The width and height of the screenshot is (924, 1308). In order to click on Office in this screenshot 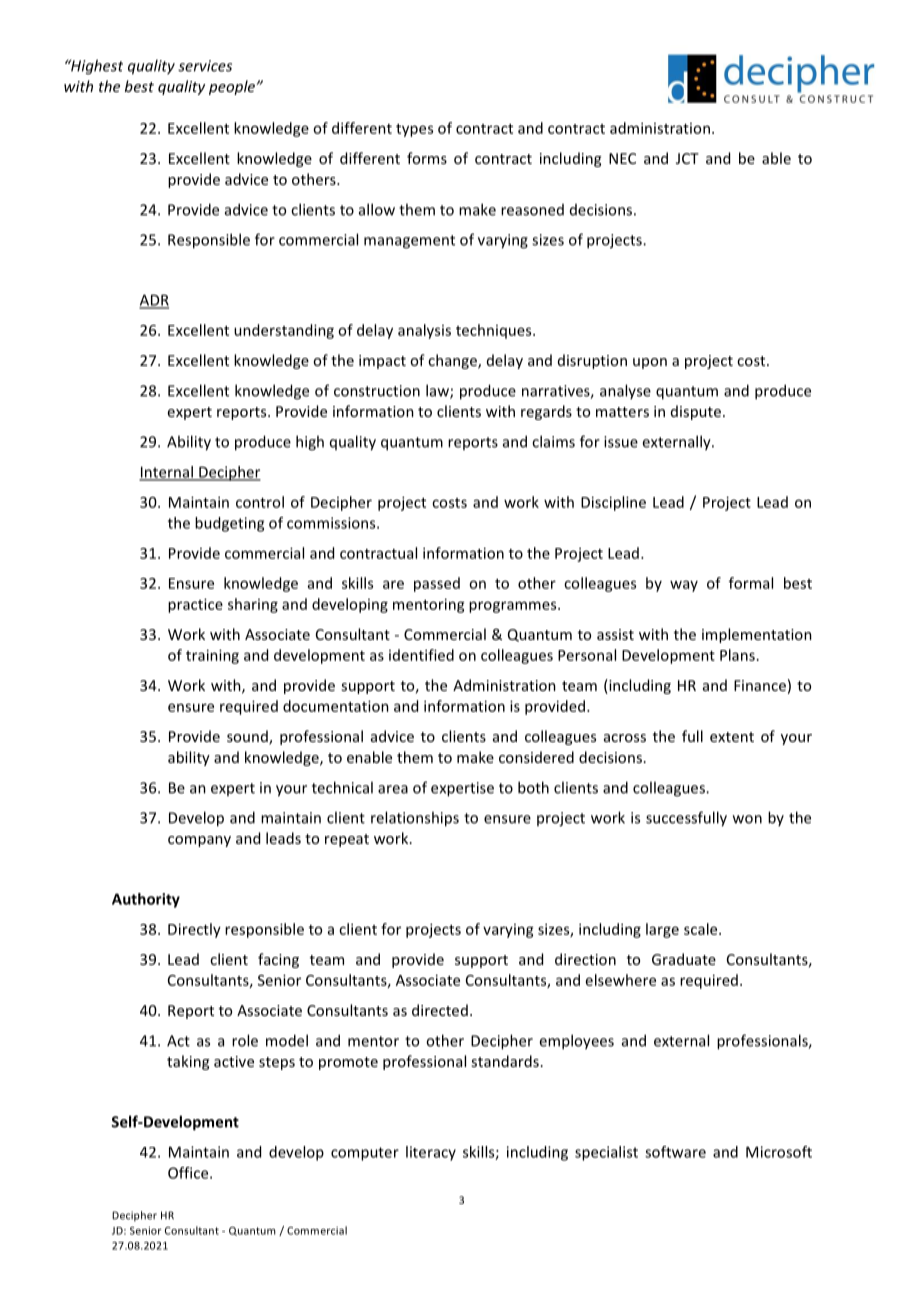, I will do `click(189, 1173)`.
